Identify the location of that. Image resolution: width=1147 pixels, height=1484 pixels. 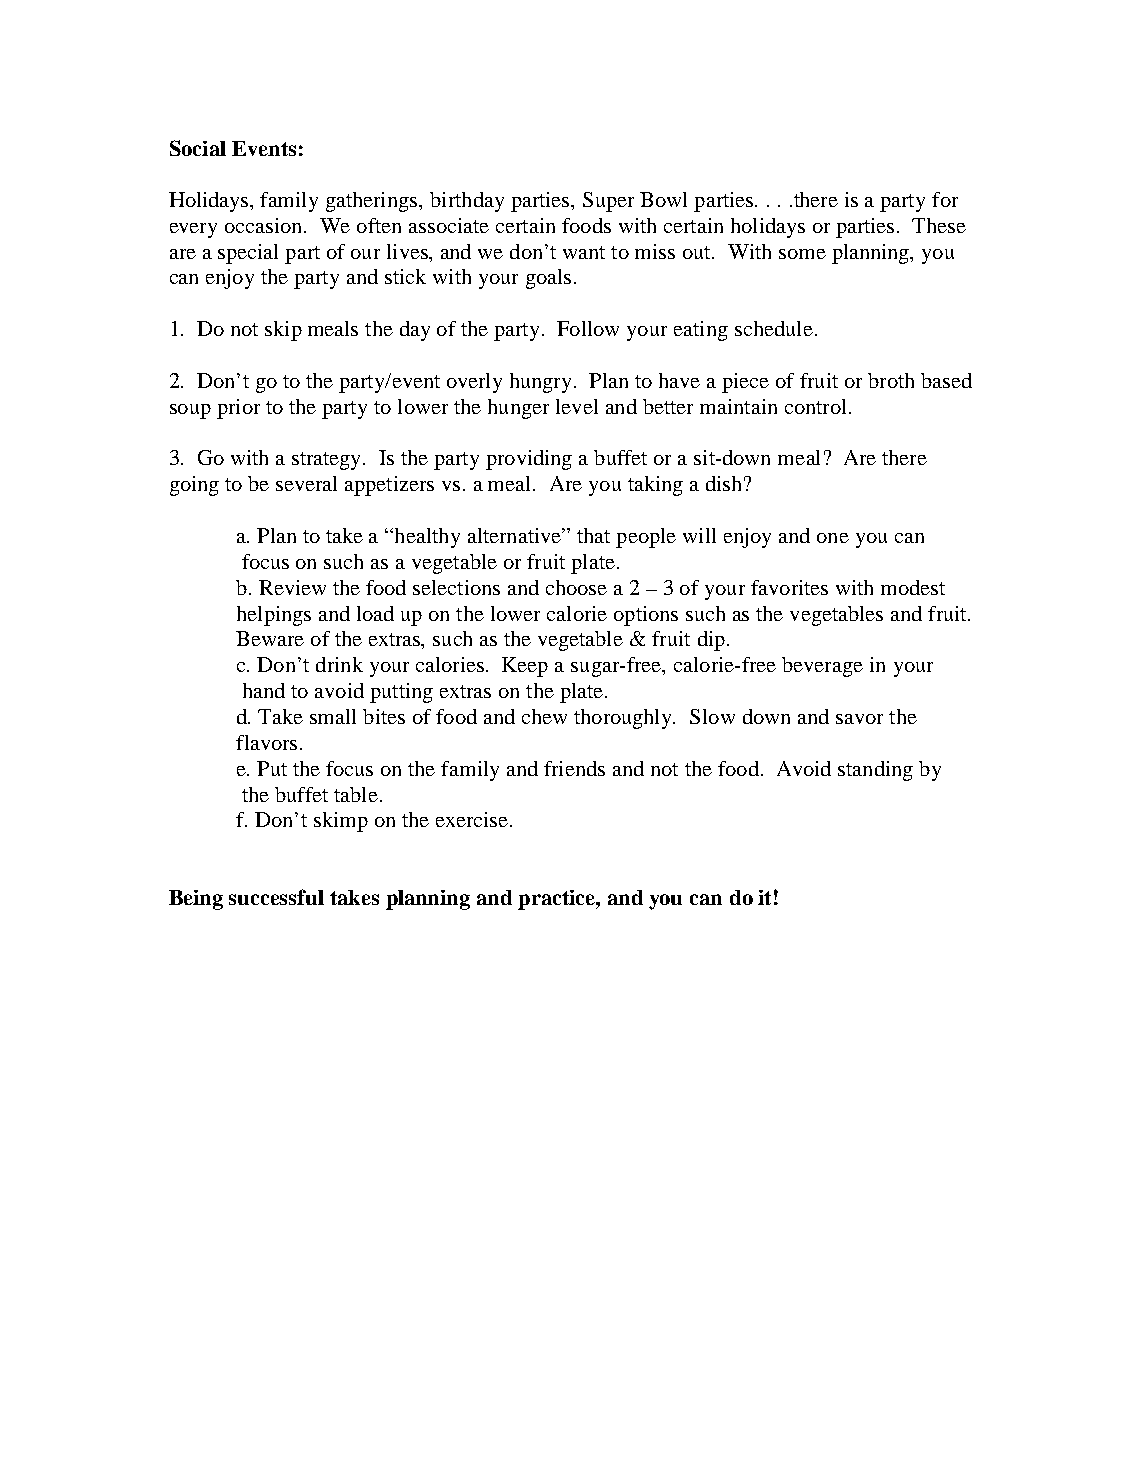
(593, 535).
